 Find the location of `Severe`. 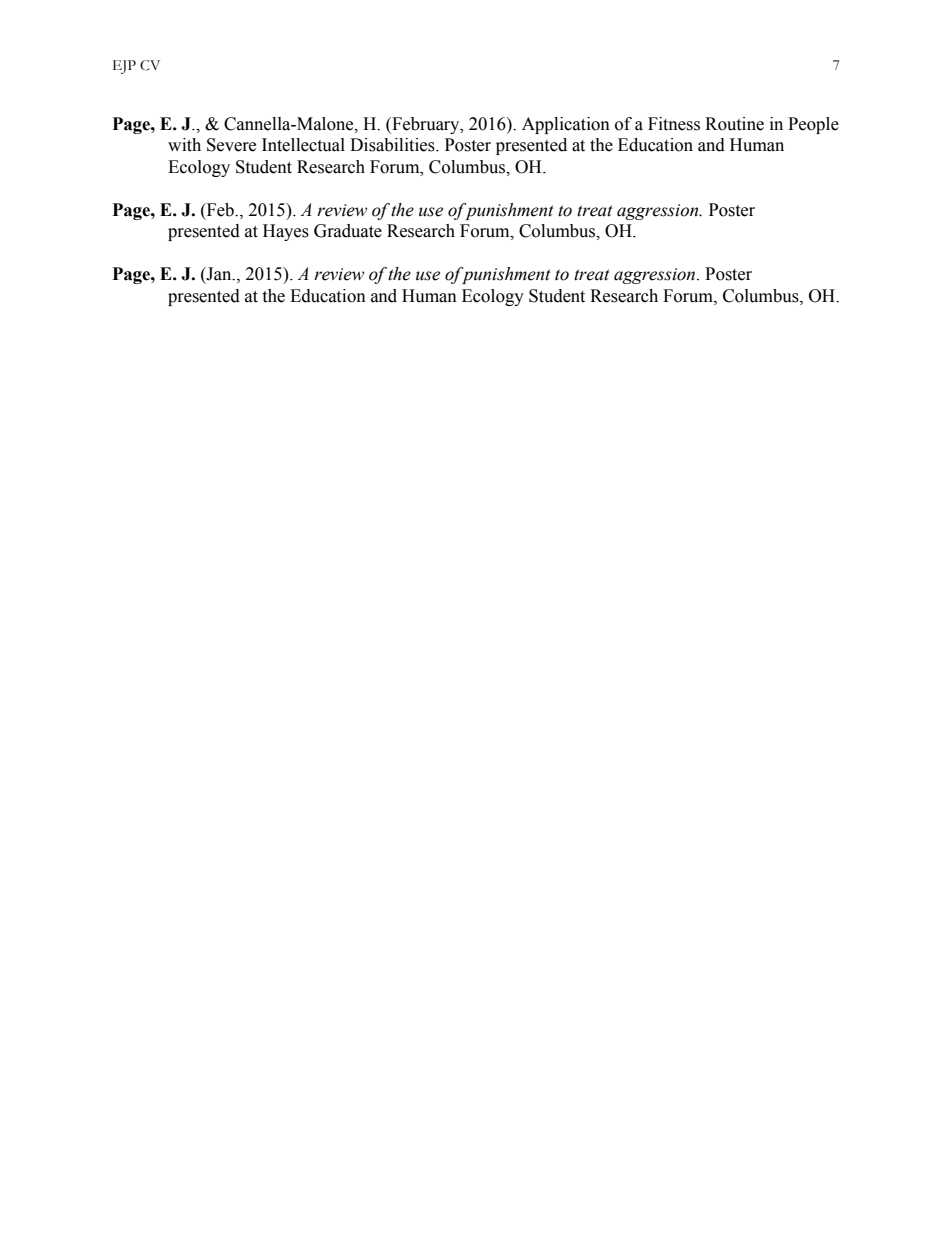

Severe is located at coordinates (231, 145).
